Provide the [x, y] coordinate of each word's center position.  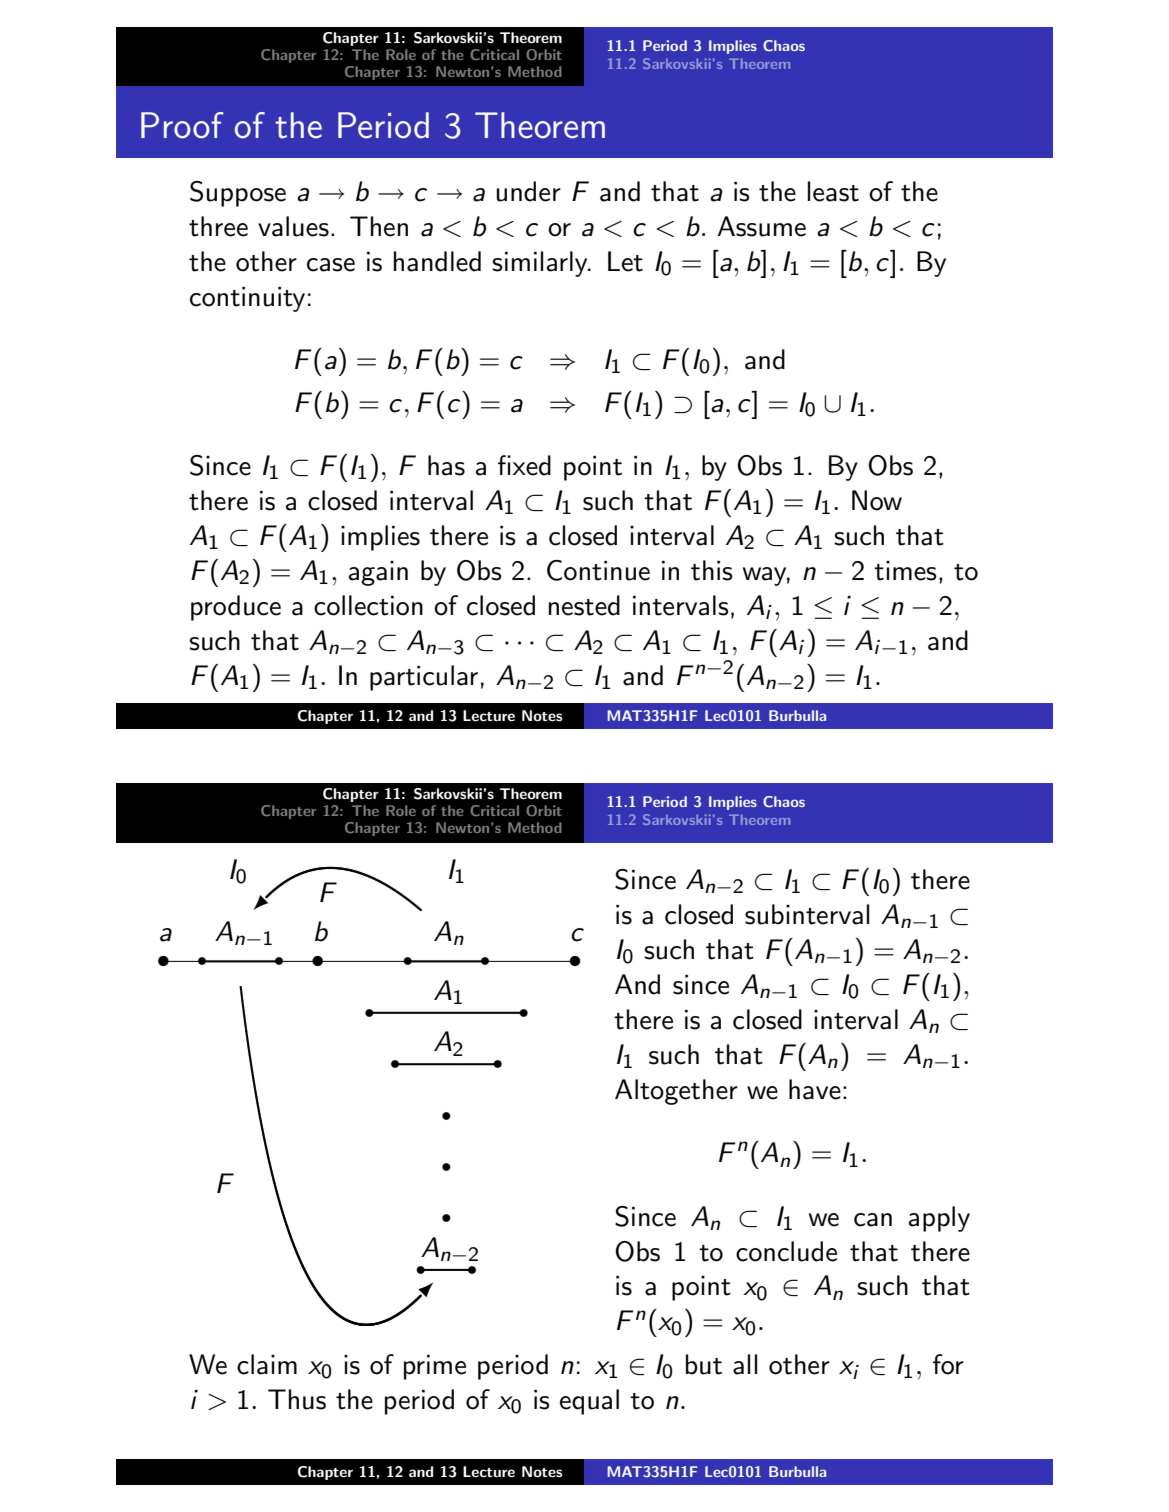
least [833, 191]
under [529, 191]
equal [589, 1402]
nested [584, 605]
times [905, 571]
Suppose [238, 194]
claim [267, 1364]
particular [424, 678]
